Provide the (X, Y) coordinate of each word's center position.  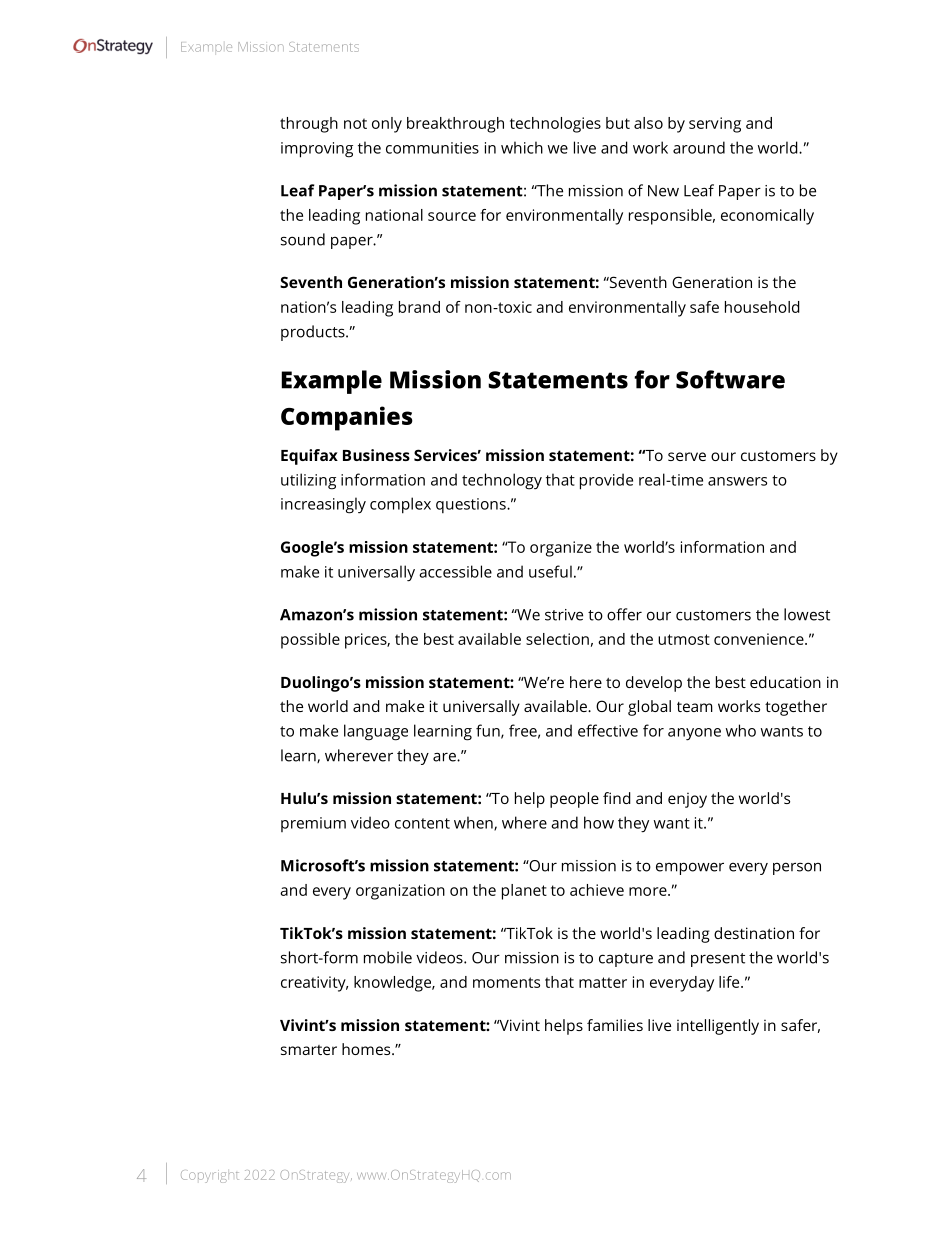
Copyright (210, 1176)
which (522, 147)
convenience (760, 639)
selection (557, 639)
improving (317, 150)
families (615, 1025)
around (699, 147)
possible (310, 641)
